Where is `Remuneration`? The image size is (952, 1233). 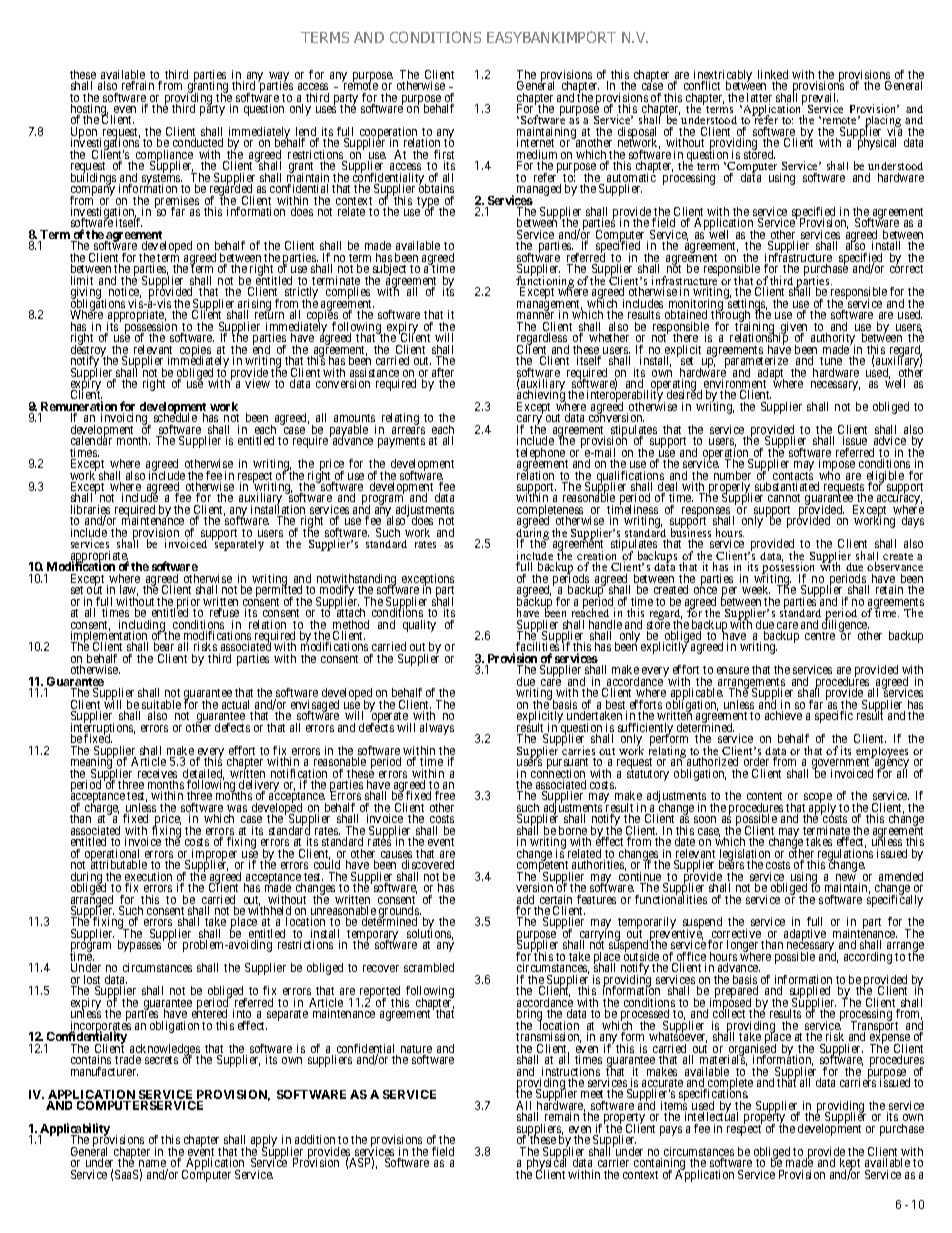
Remuneration is located at coordinates (78, 407).
